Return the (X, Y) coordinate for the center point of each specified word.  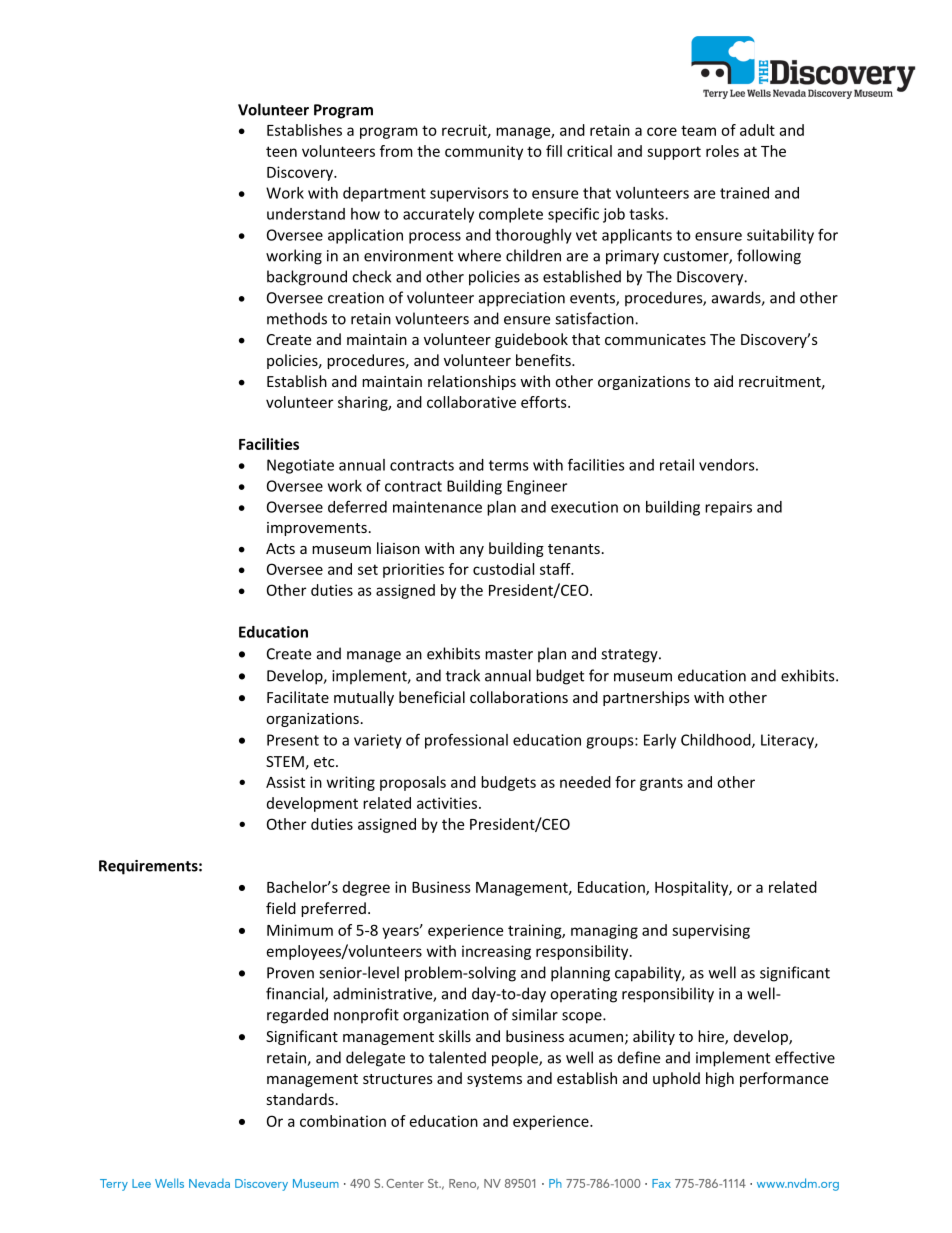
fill (554, 151)
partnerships (646, 698)
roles (722, 151)
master (509, 654)
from (396, 151)
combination (343, 1121)
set (368, 569)
